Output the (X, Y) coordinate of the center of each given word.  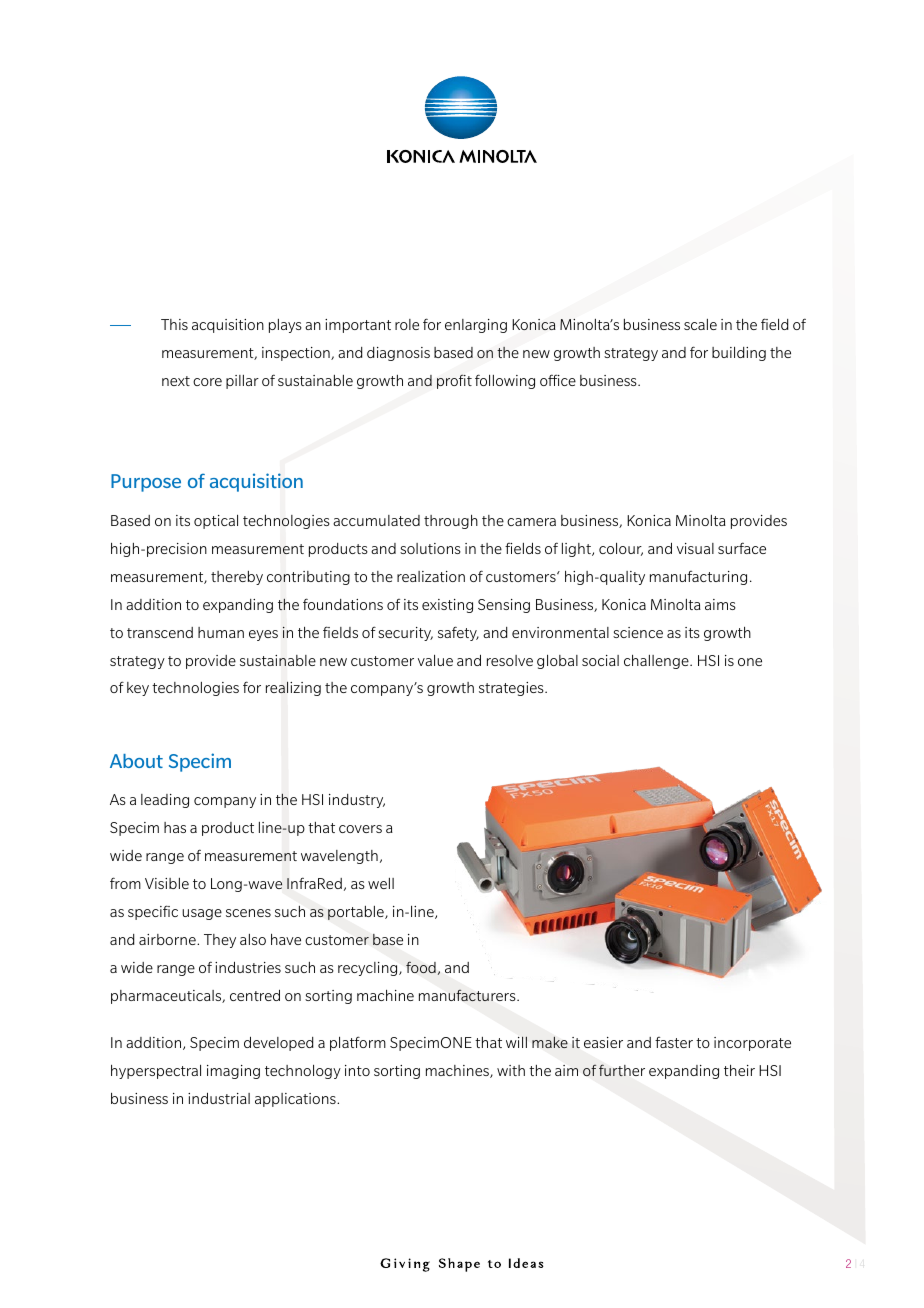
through (451, 522)
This (174, 324)
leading (165, 801)
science (638, 632)
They (220, 941)
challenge (657, 662)
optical (216, 522)
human (221, 632)
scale (700, 324)
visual (695, 548)
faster (674, 1042)
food (422, 968)
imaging (233, 1072)
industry (357, 801)
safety (458, 633)
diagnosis (398, 354)
